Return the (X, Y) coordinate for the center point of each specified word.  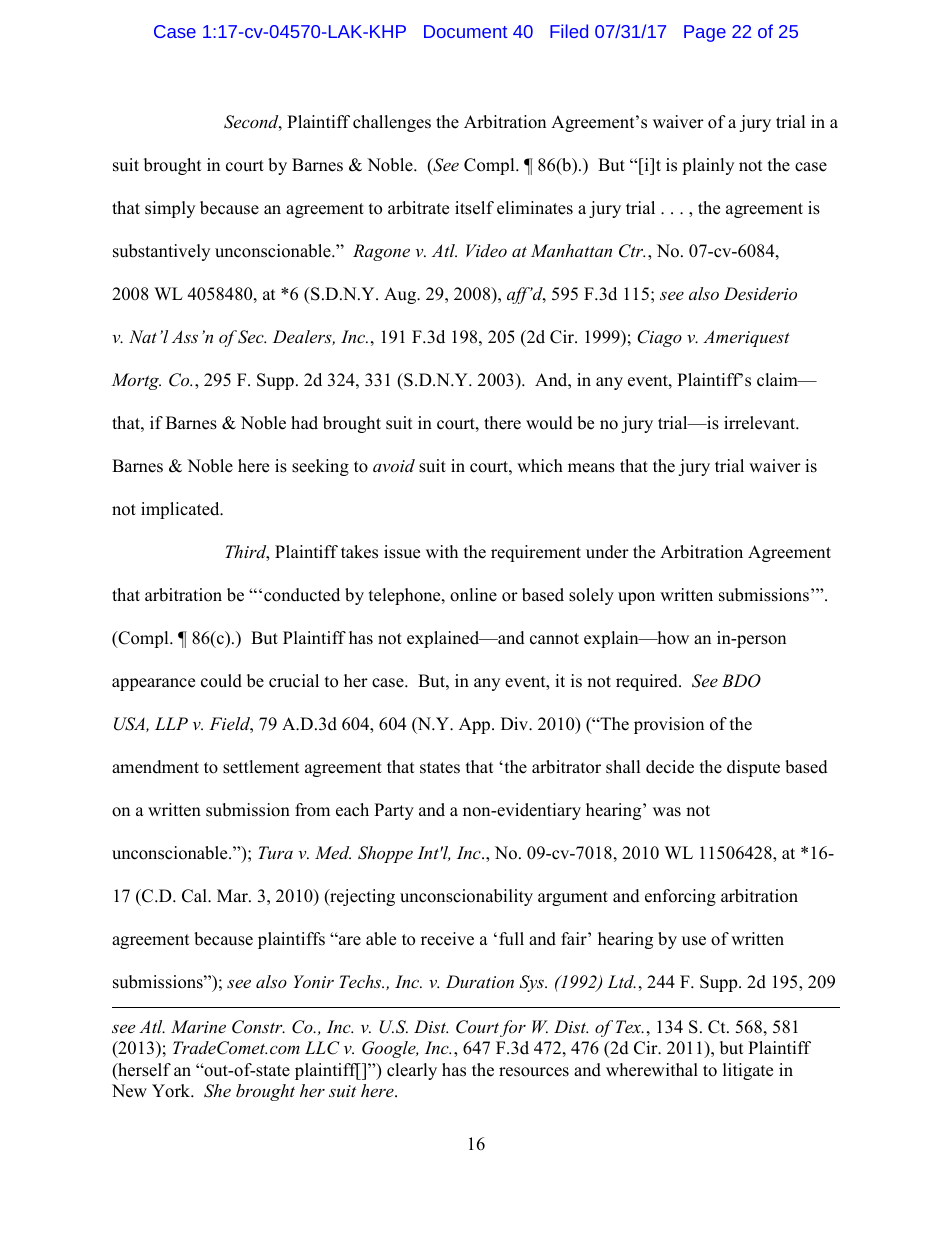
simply (170, 209)
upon (636, 598)
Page (705, 33)
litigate (748, 1071)
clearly (412, 1071)
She (217, 1091)
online (473, 595)
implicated (181, 510)
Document (465, 31)
